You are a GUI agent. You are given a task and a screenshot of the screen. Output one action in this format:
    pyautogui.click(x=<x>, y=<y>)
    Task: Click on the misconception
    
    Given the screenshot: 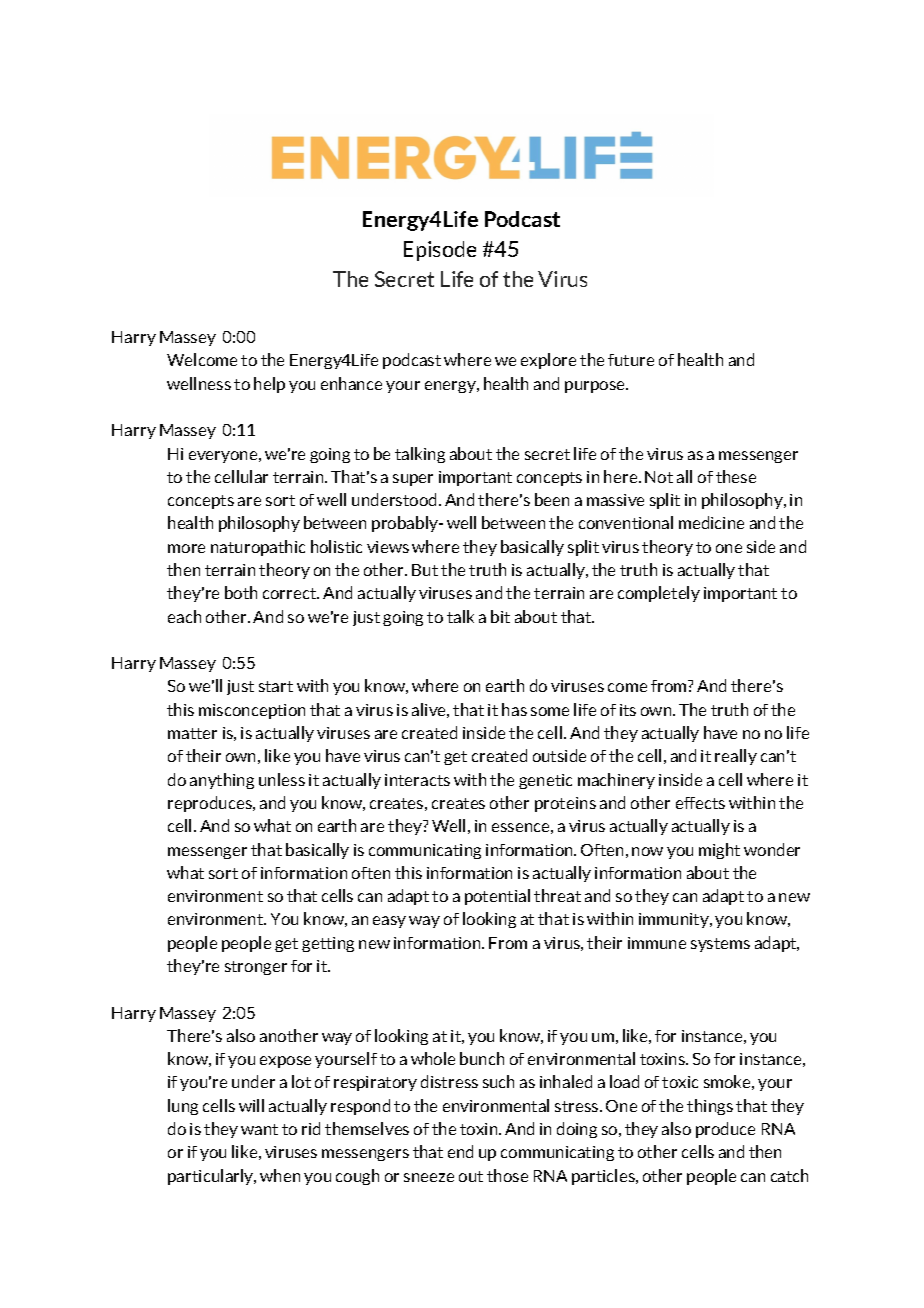 What is the action you would take?
    pyautogui.click(x=252, y=711)
